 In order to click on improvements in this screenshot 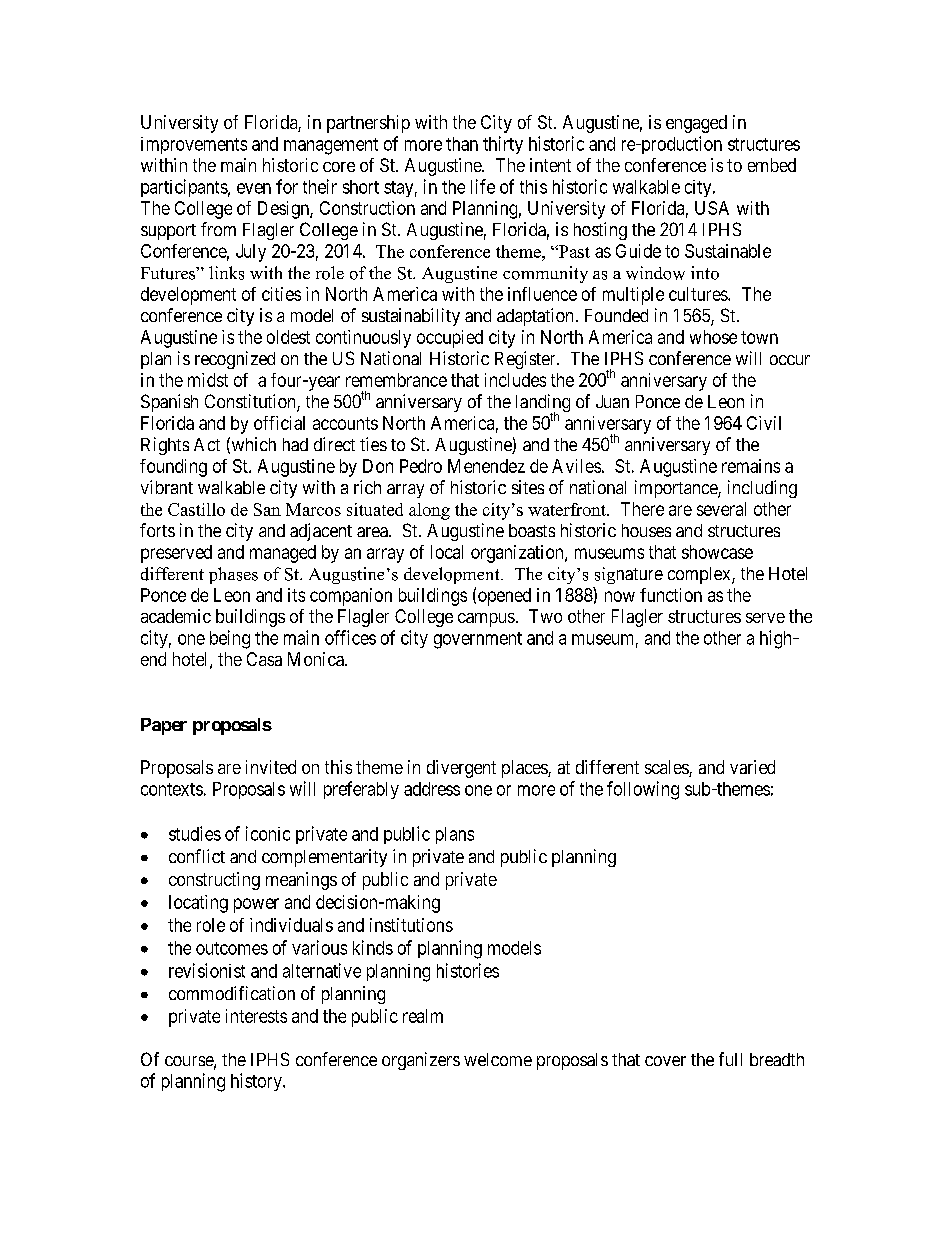, I will do `click(194, 145)`.
